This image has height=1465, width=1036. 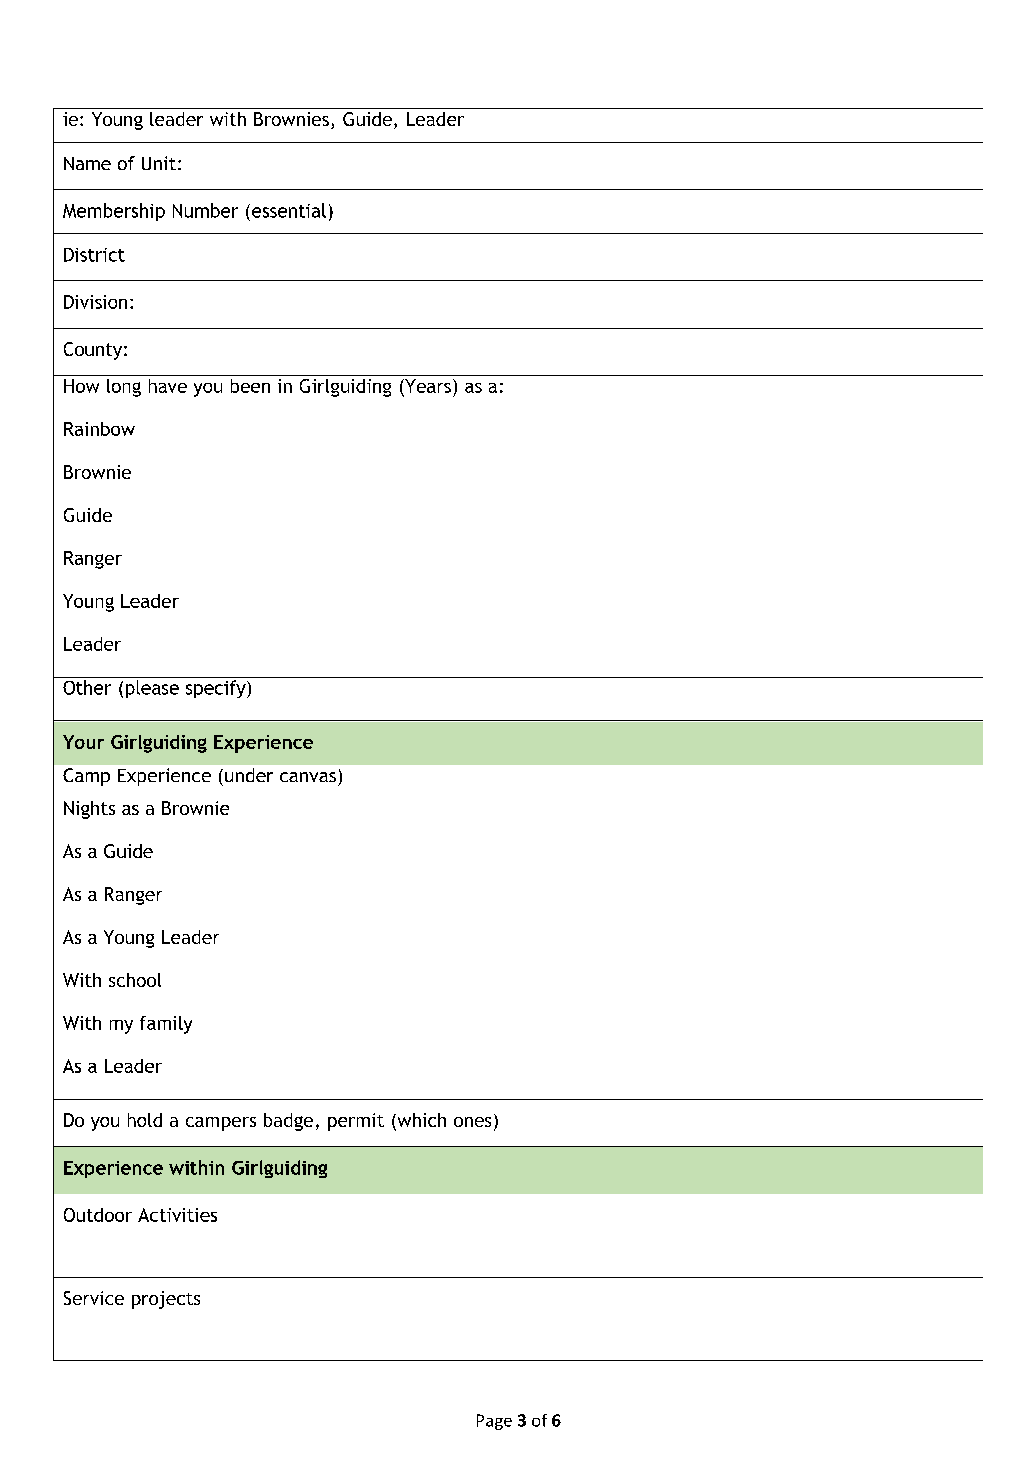 I want to click on Page, so click(x=494, y=1422).
